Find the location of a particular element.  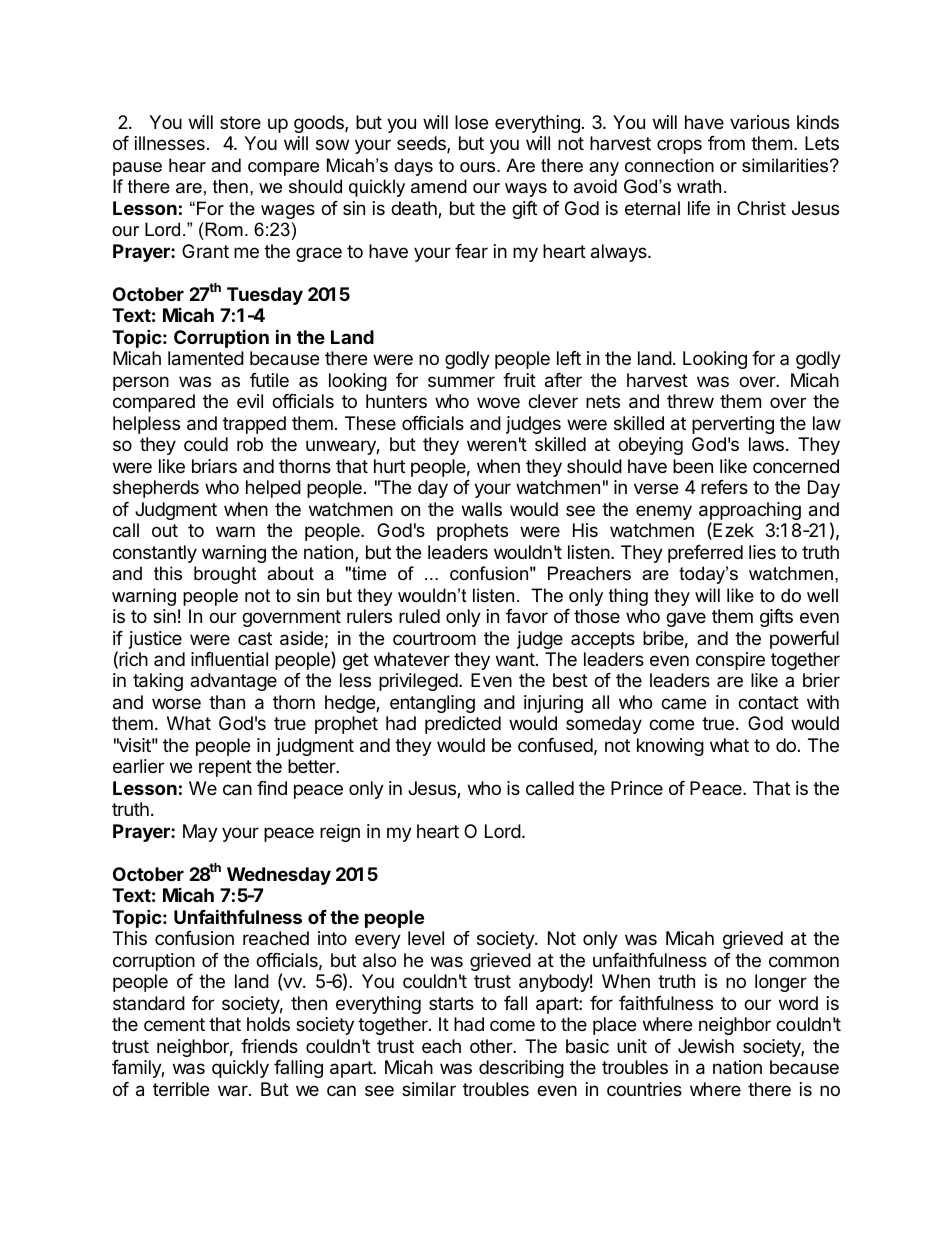

contact is located at coordinates (768, 703).
